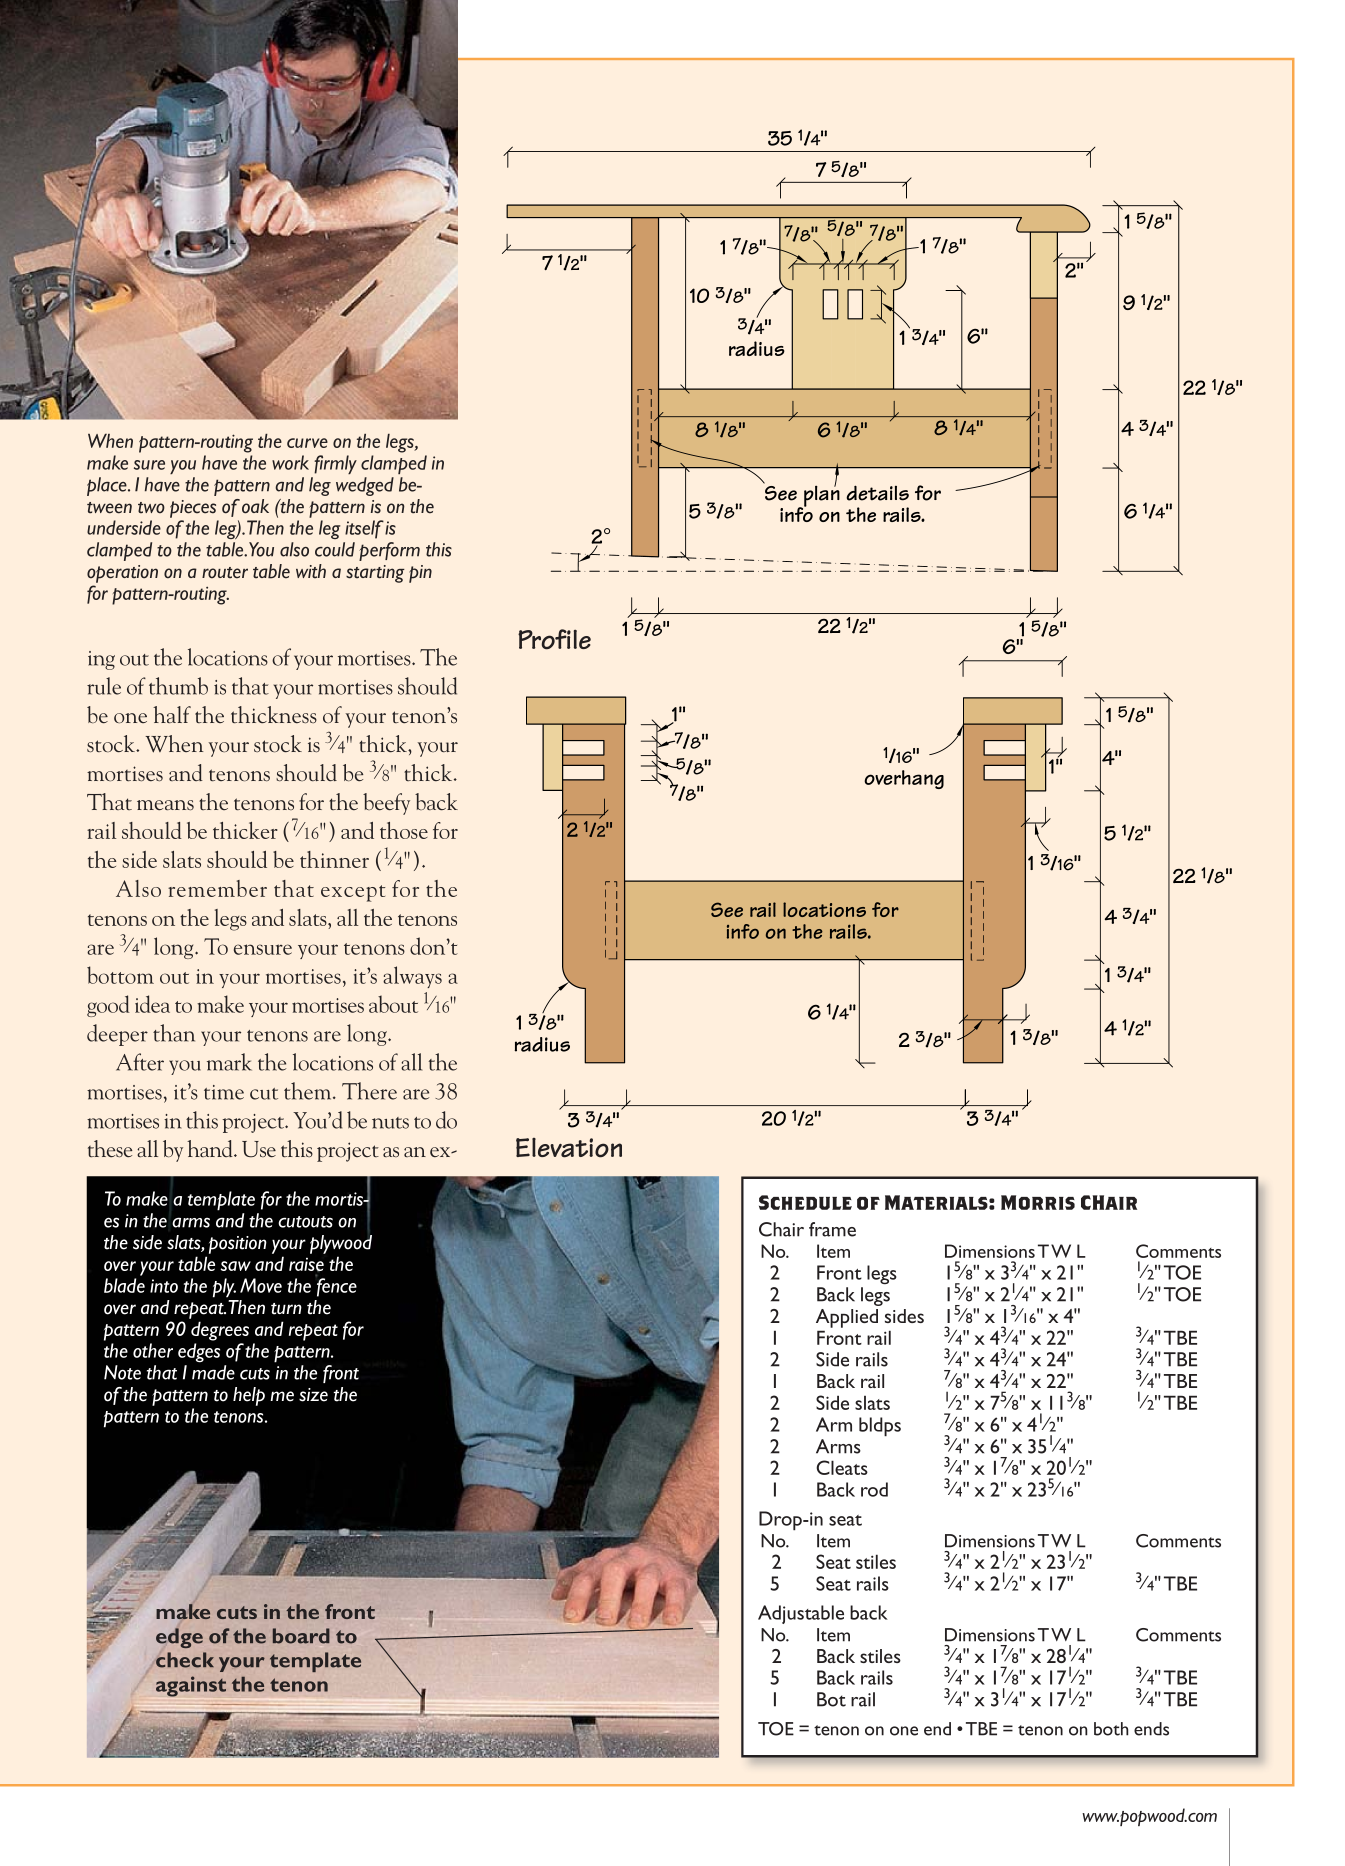 The width and height of the screenshot is (1345, 1866). Describe the element at coordinates (1038, 1202) in the screenshot. I see `Morris` at that location.
